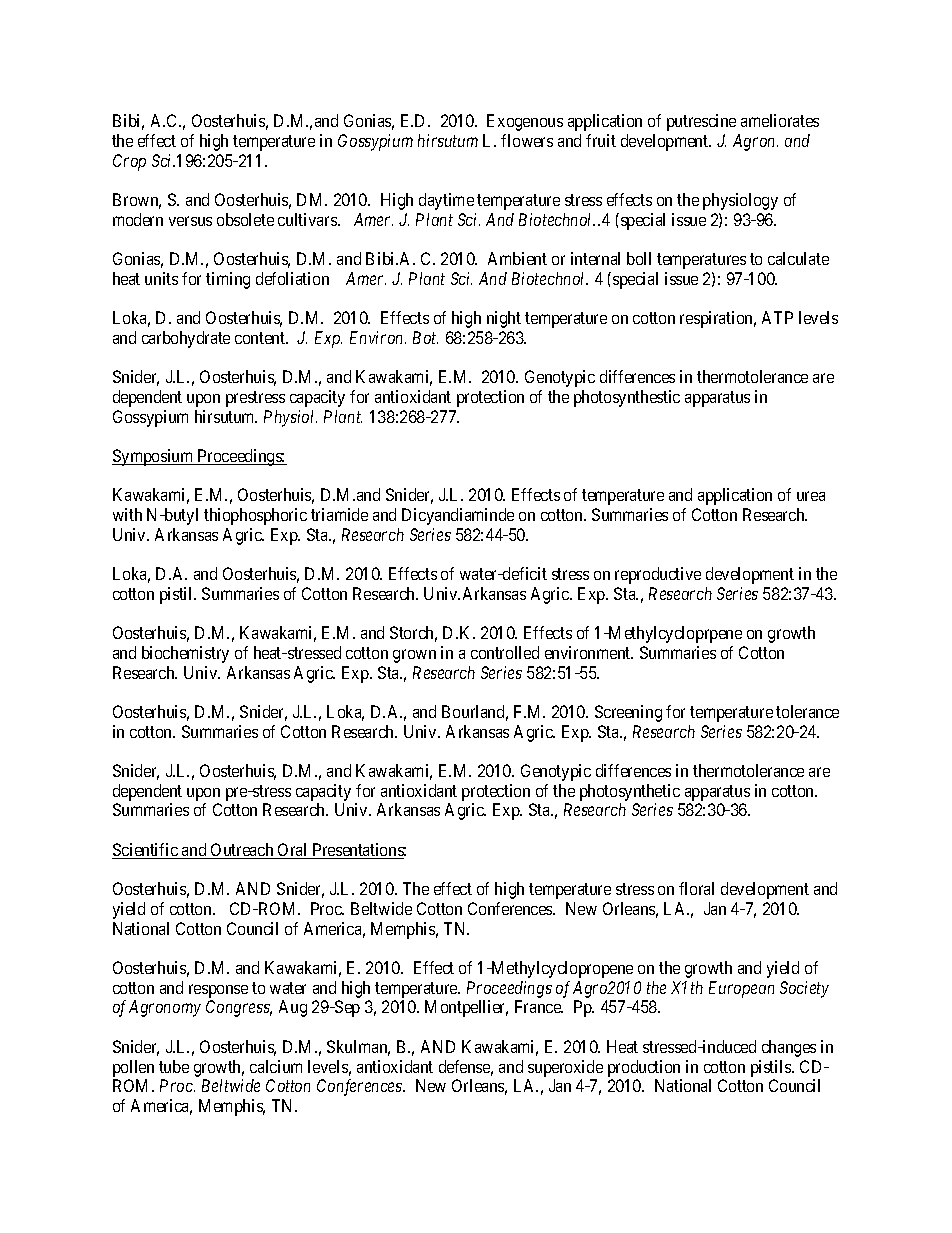 This image has width=952, height=1233. I want to click on controlled, so click(505, 652).
